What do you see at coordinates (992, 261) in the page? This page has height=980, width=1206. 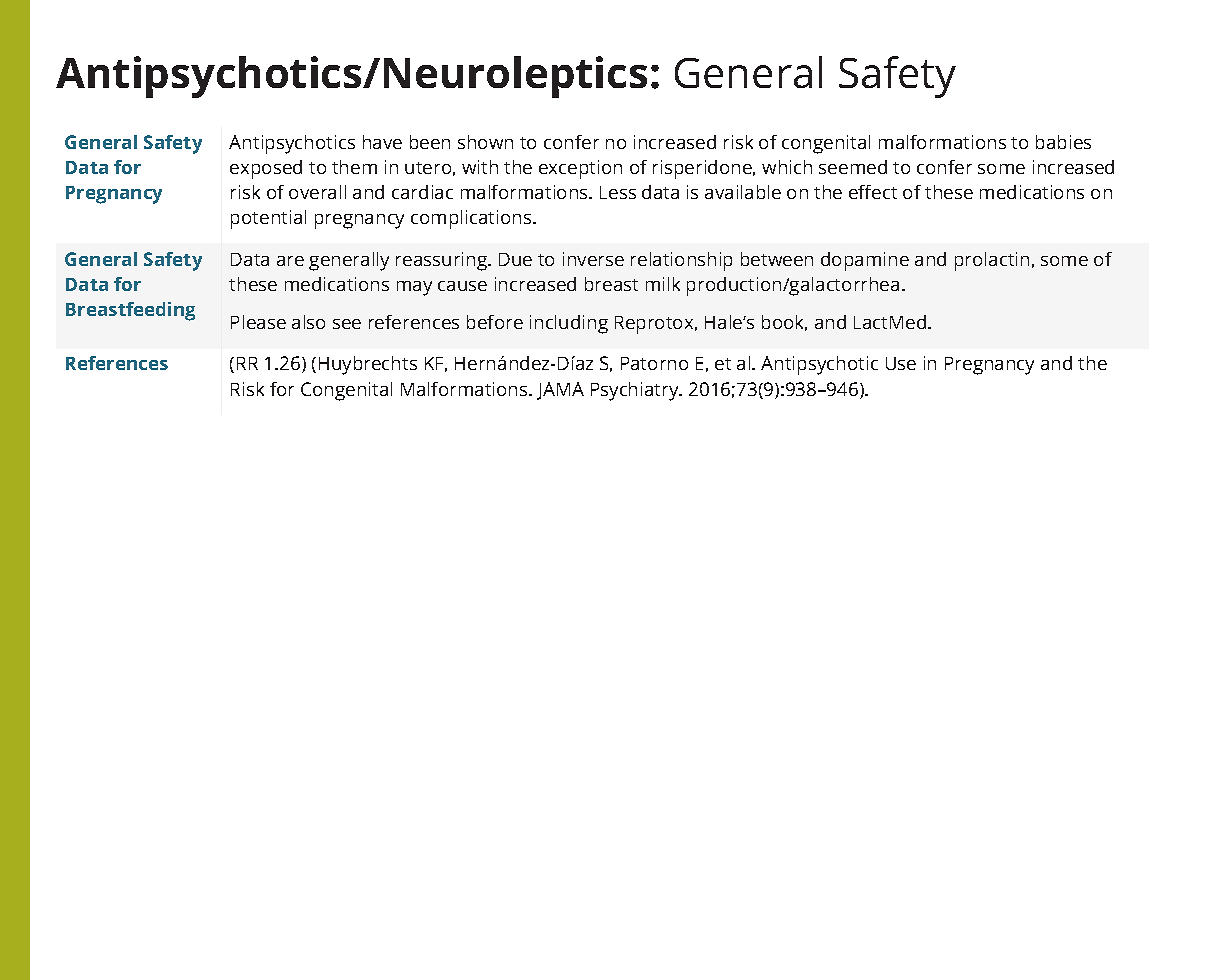 I see `prolactin` at bounding box center [992, 261].
